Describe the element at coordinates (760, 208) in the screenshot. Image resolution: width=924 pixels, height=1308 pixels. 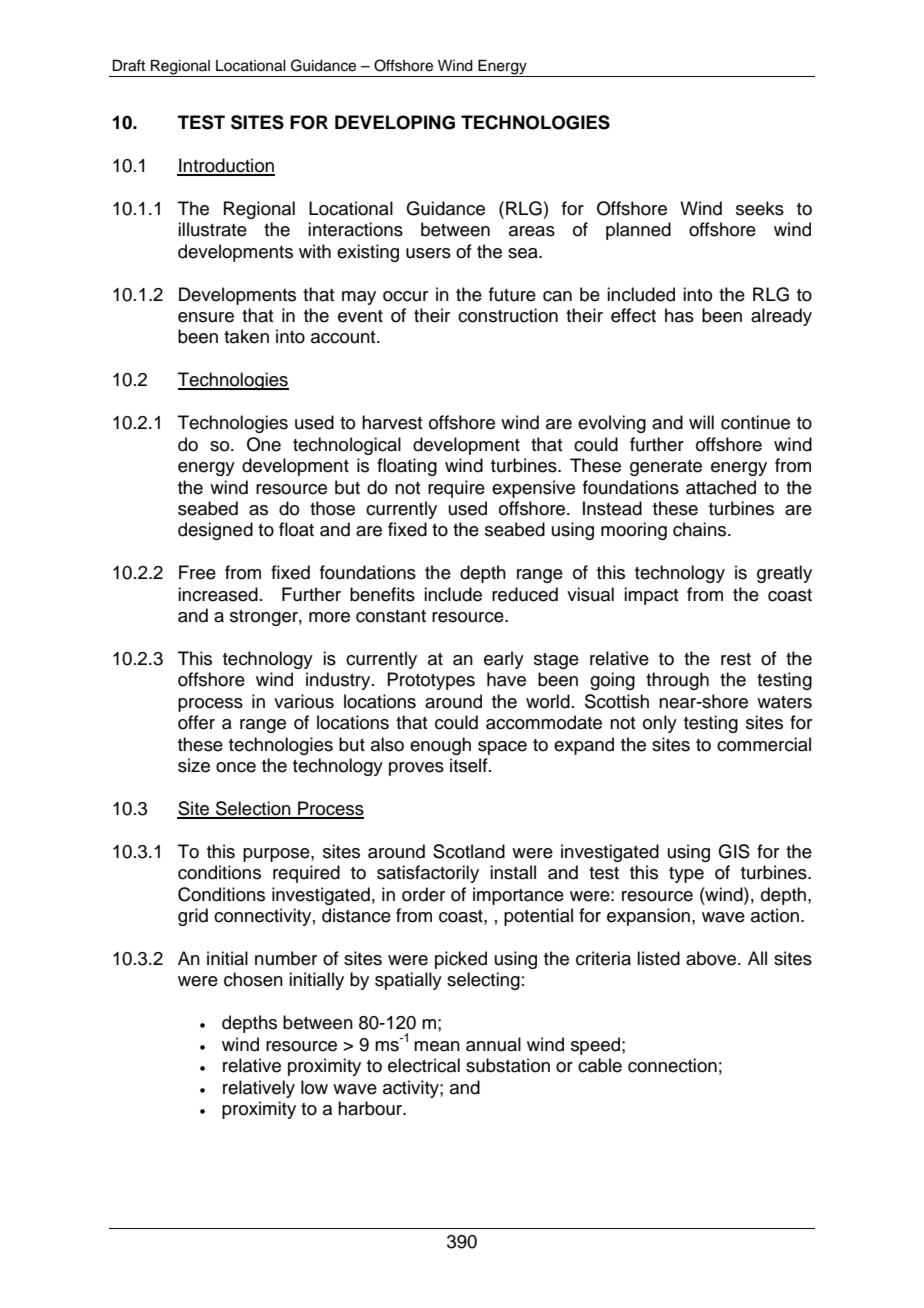
I see `seeks` at that location.
